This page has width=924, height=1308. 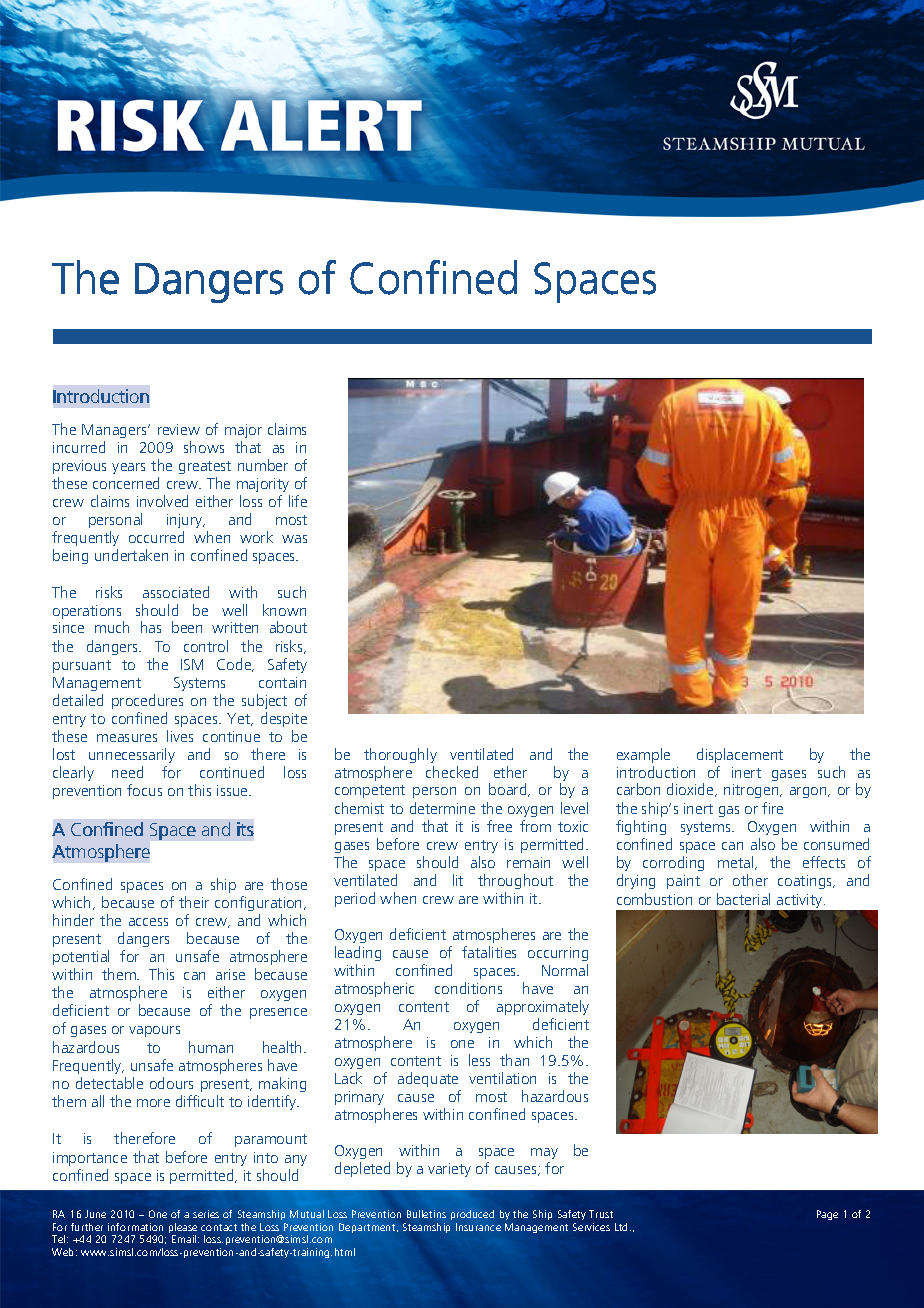 What do you see at coordinates (154, 1031) in the page?
I see `vapours` at bounding box center [154, 1031].
